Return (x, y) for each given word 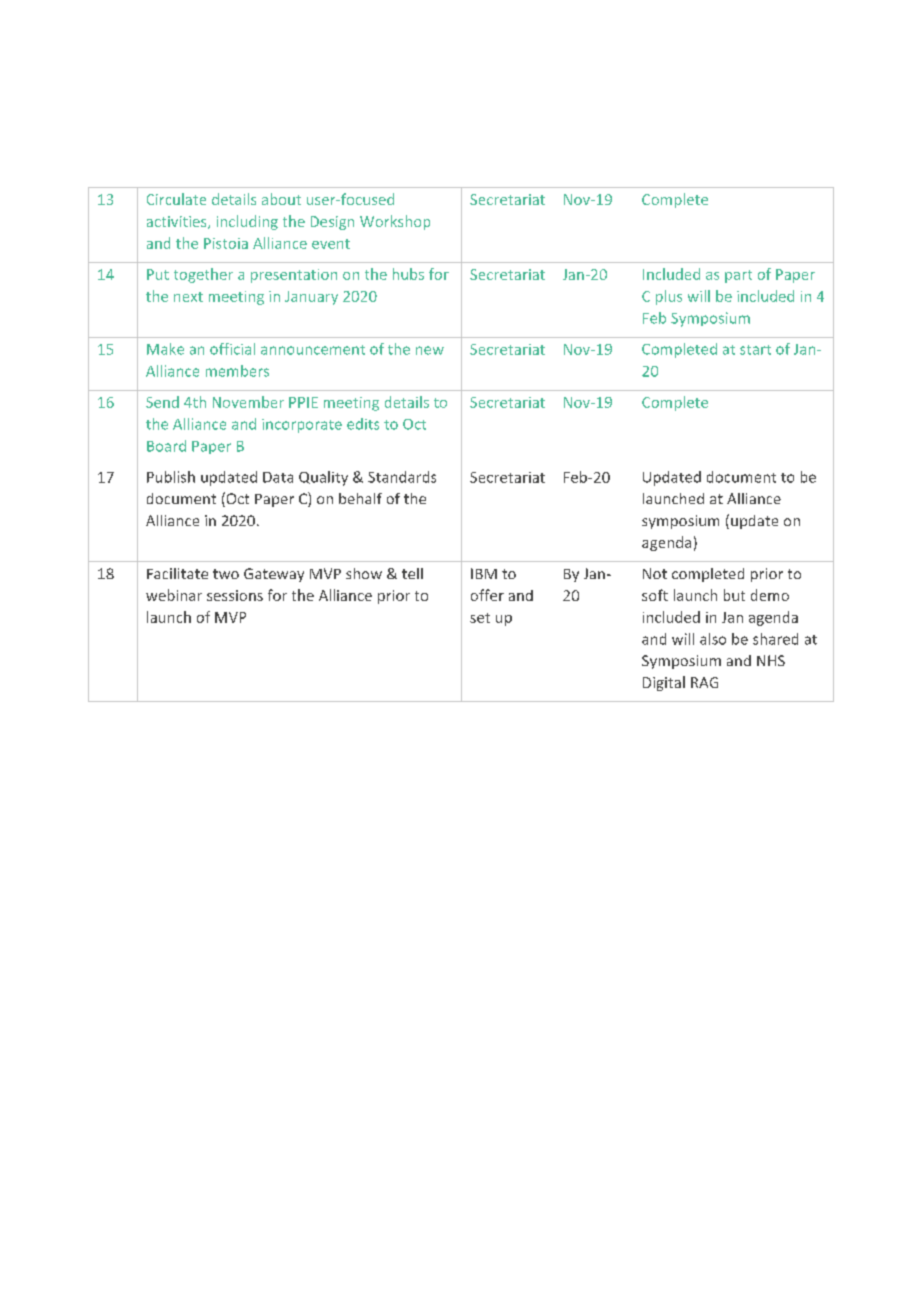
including (247, 222)
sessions (235, 595)
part (738, 276)
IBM (484, 573)
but (734, 595)
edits (363, 424)
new (430, 350)
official (232, 349)
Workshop (395, 222)
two (226, 574)
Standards (402, 477)
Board (166, 446)
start (755, 350)
